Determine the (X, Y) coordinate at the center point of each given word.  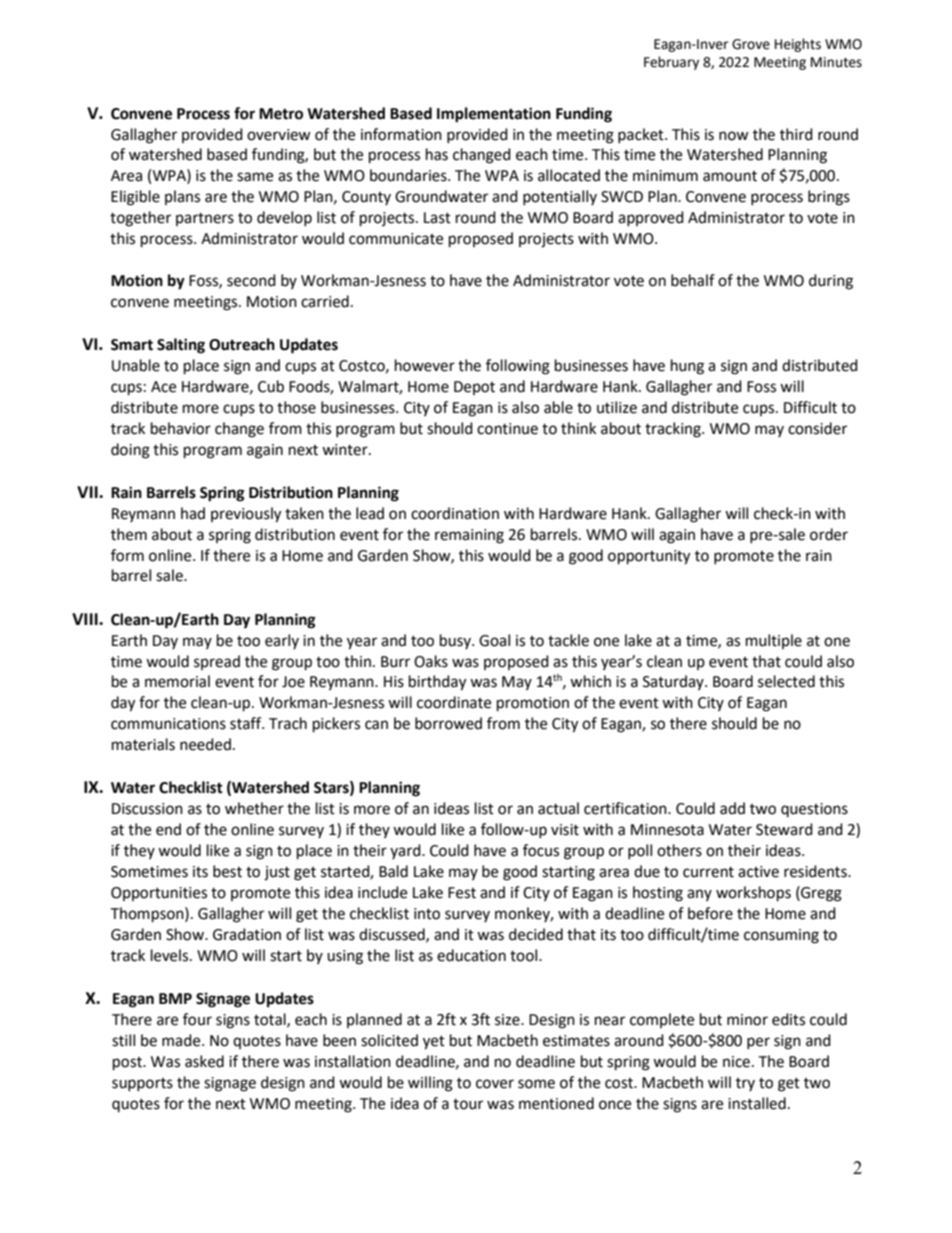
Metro (281, 114)
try (745, 1084)
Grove (751, 44)
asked (204, 1061)
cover (495, 1084)
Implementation (494, 115)
